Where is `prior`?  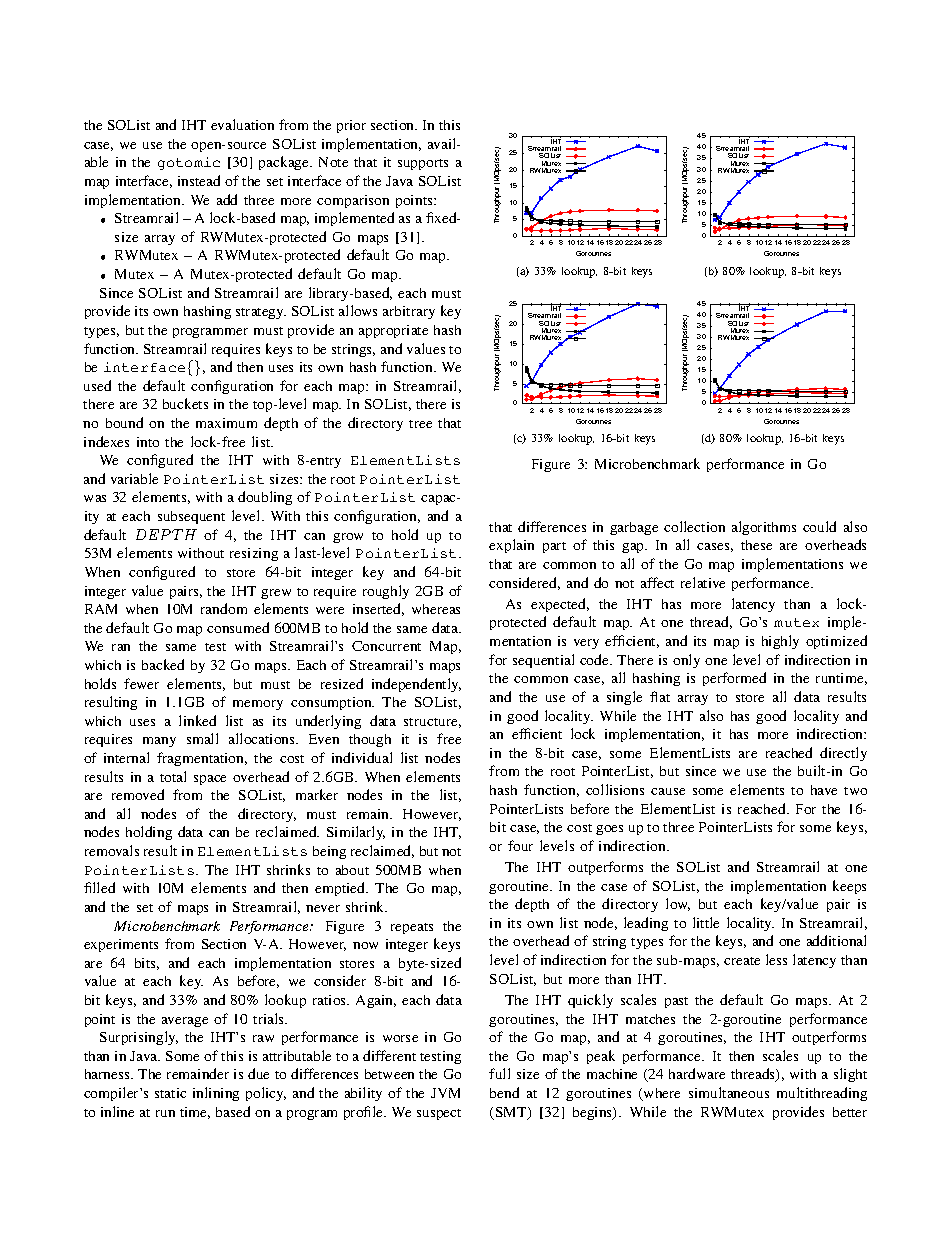
prior is located at coordinates (351, 126).
